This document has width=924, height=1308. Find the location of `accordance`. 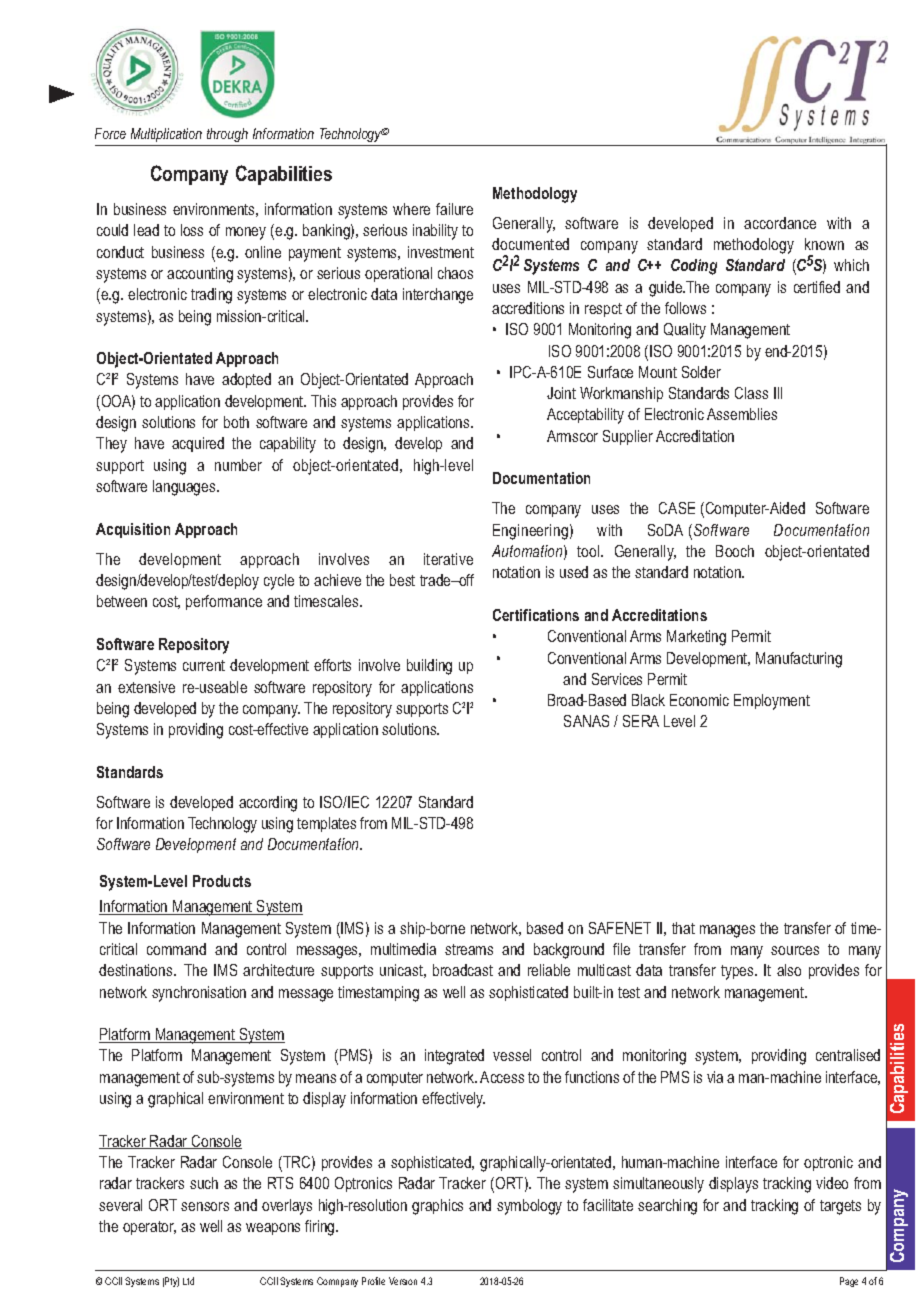

accordance is located at coordinates (780, 223).
